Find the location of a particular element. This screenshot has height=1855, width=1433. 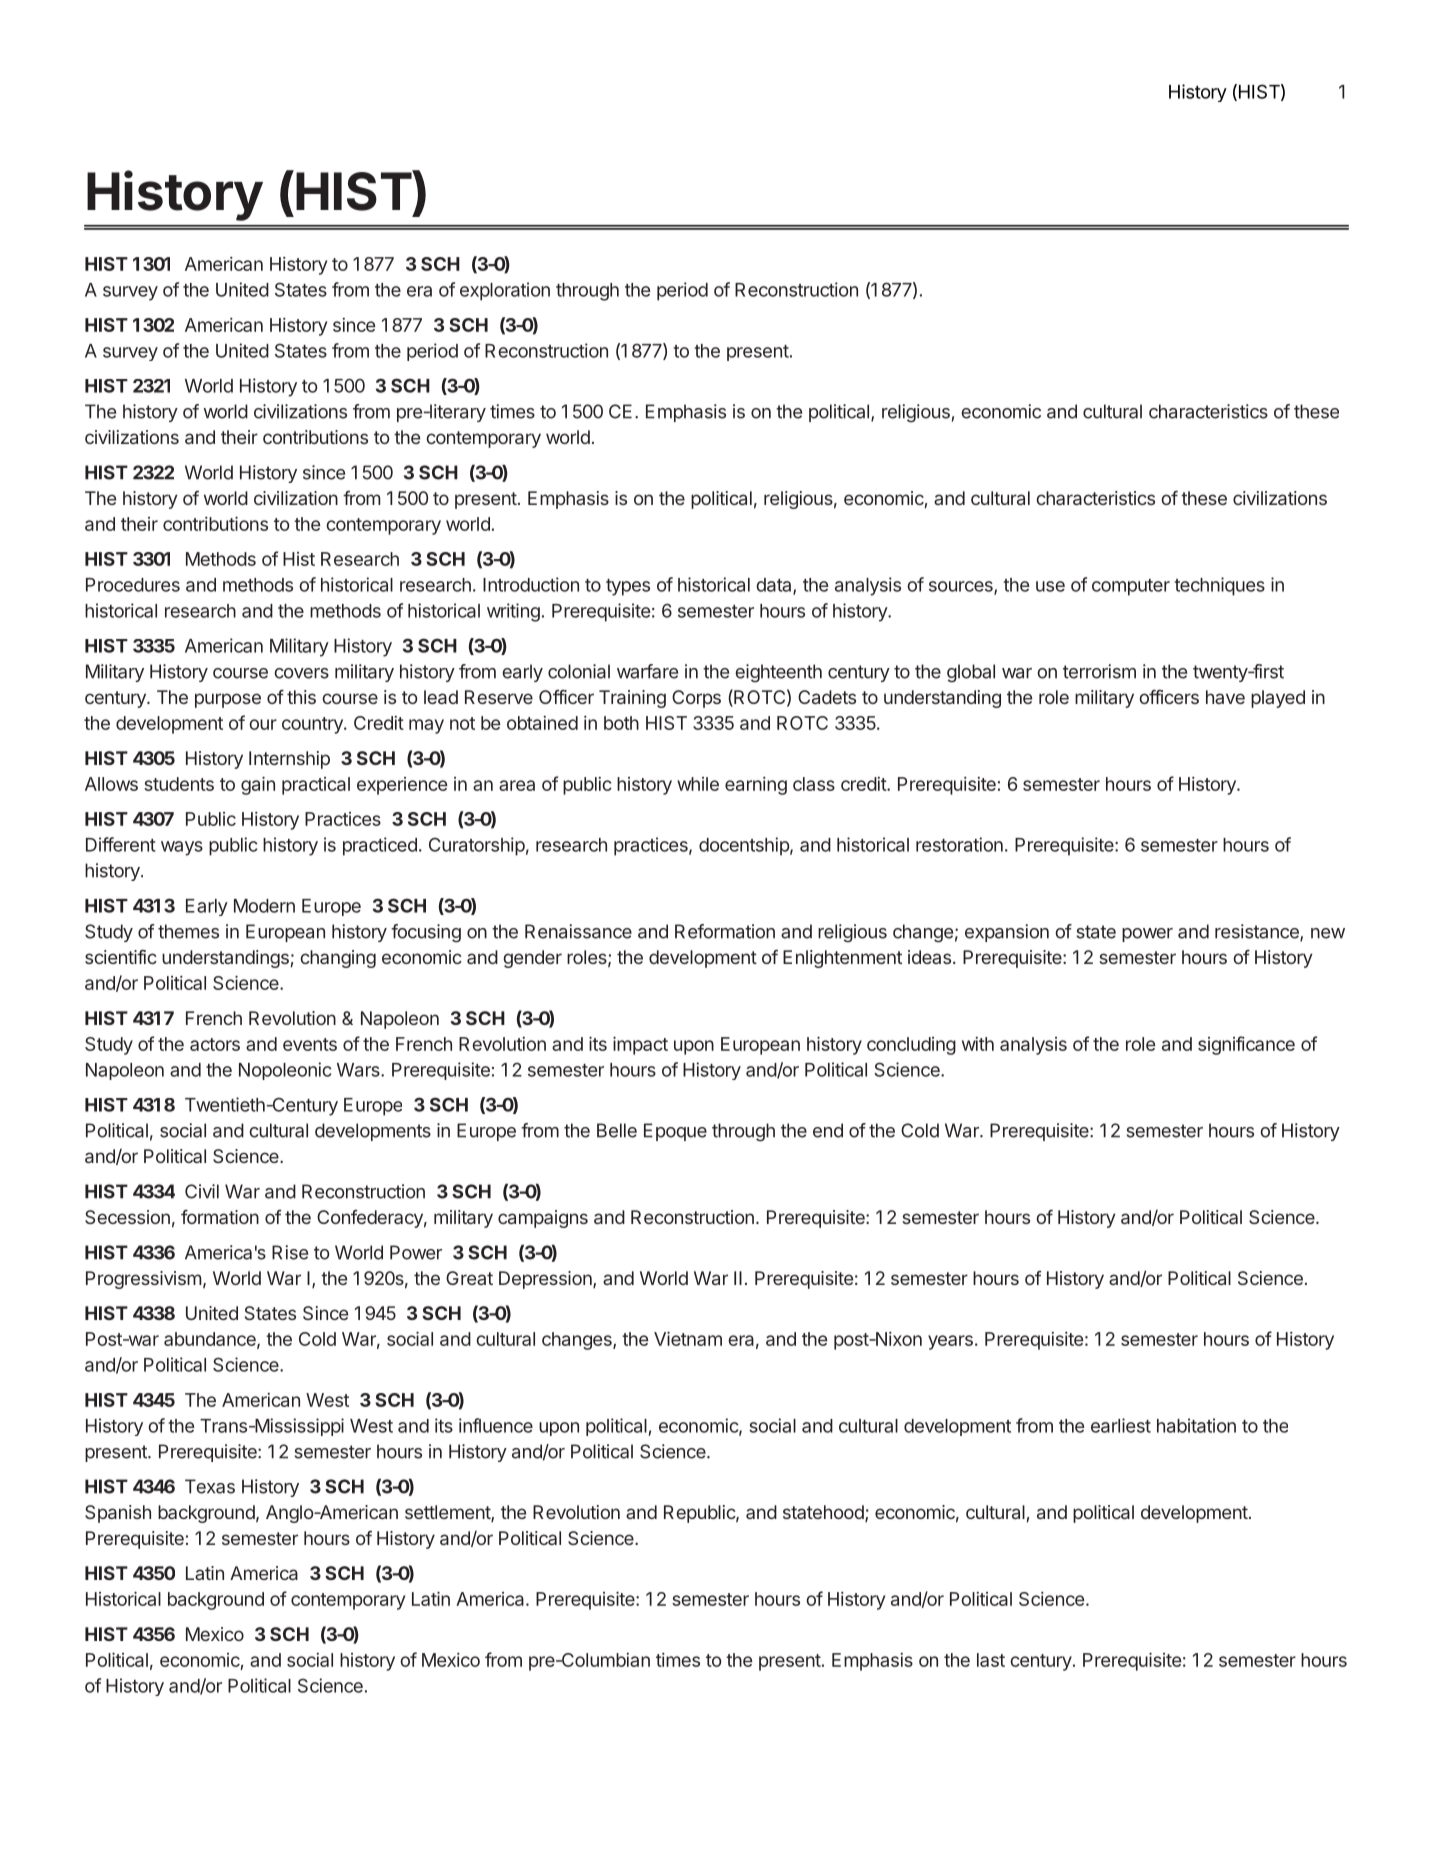

Belle is located at coordinates (617, 1130).
